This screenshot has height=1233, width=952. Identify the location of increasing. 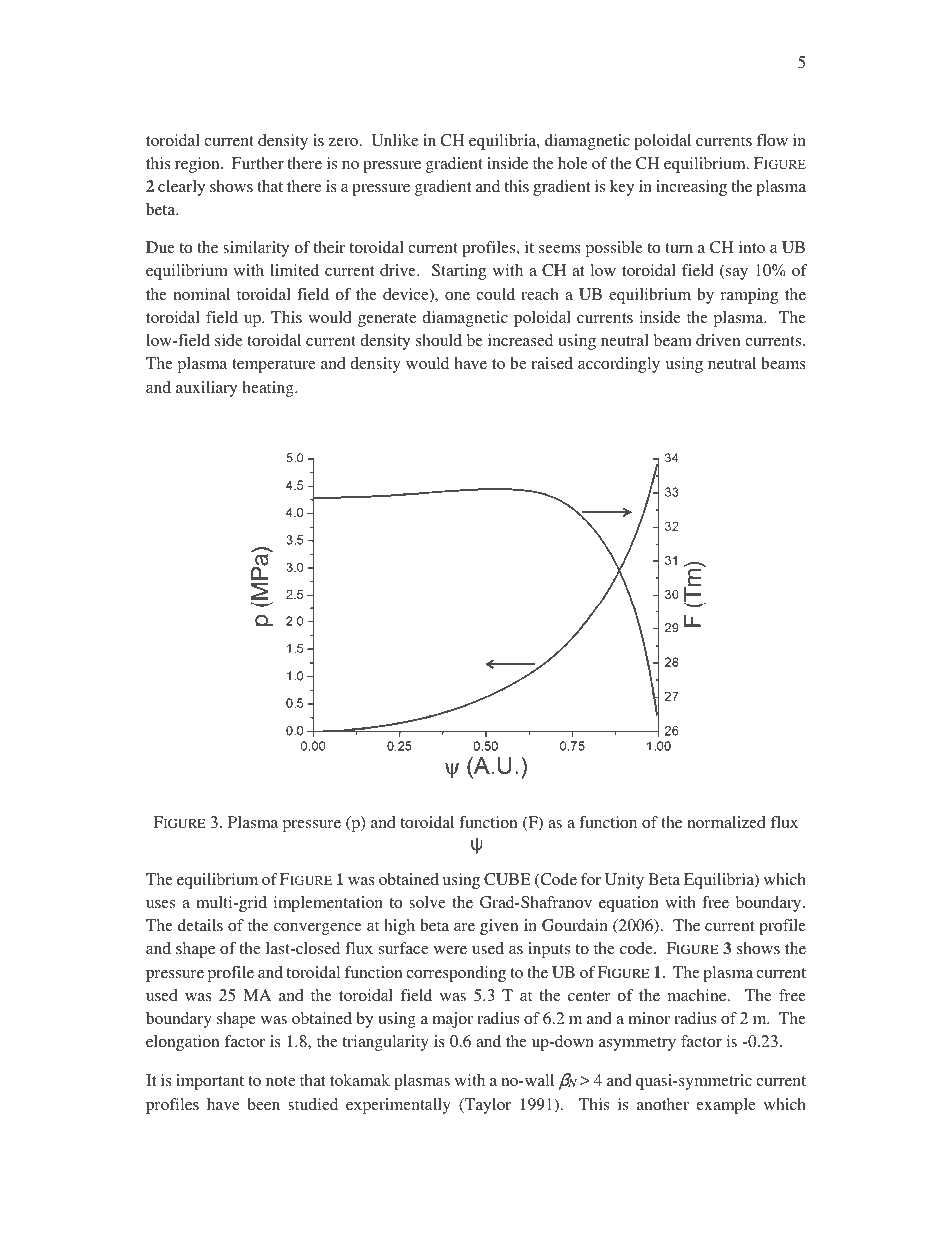
(691, 188).
